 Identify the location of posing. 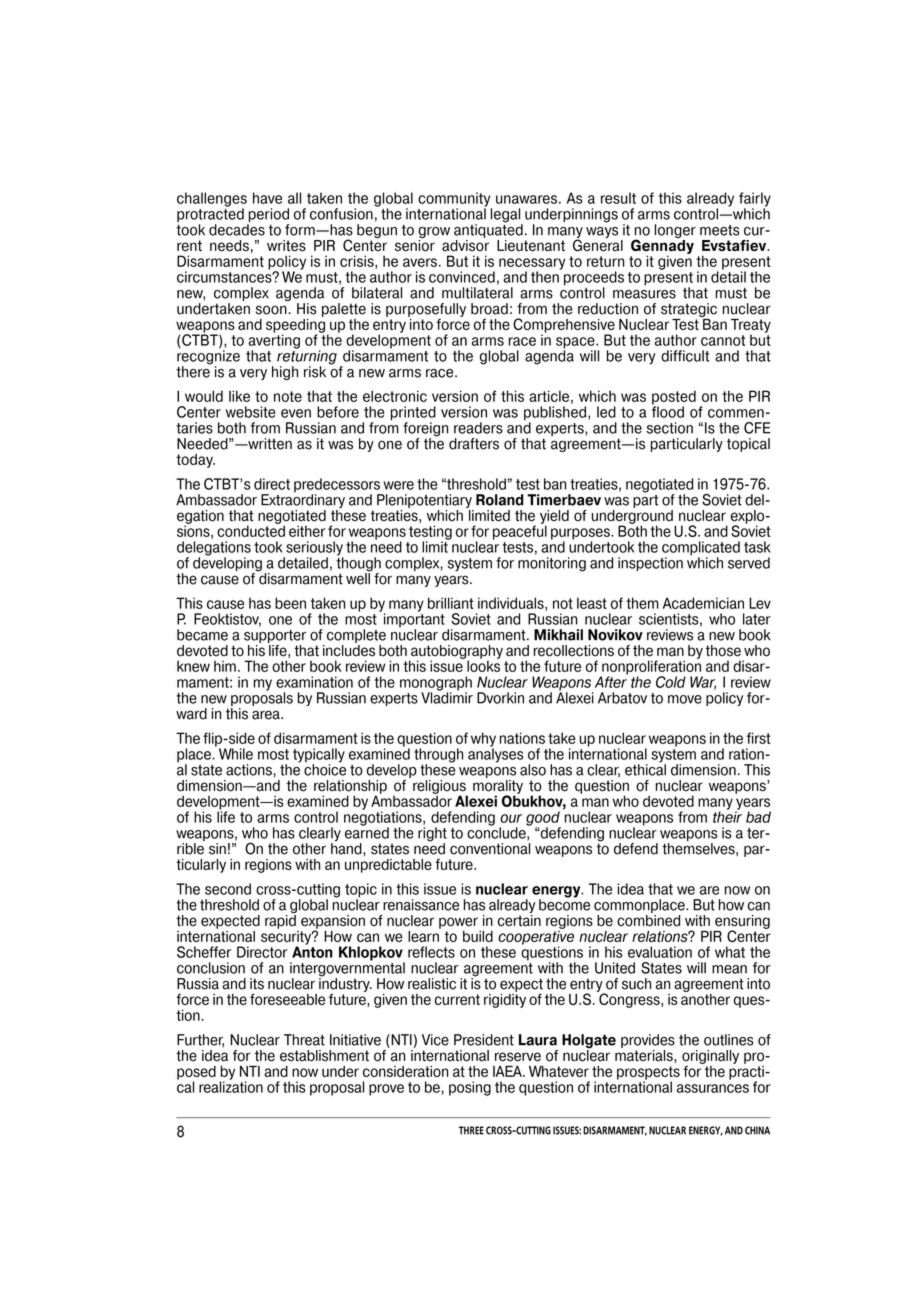
(470, 1088).
